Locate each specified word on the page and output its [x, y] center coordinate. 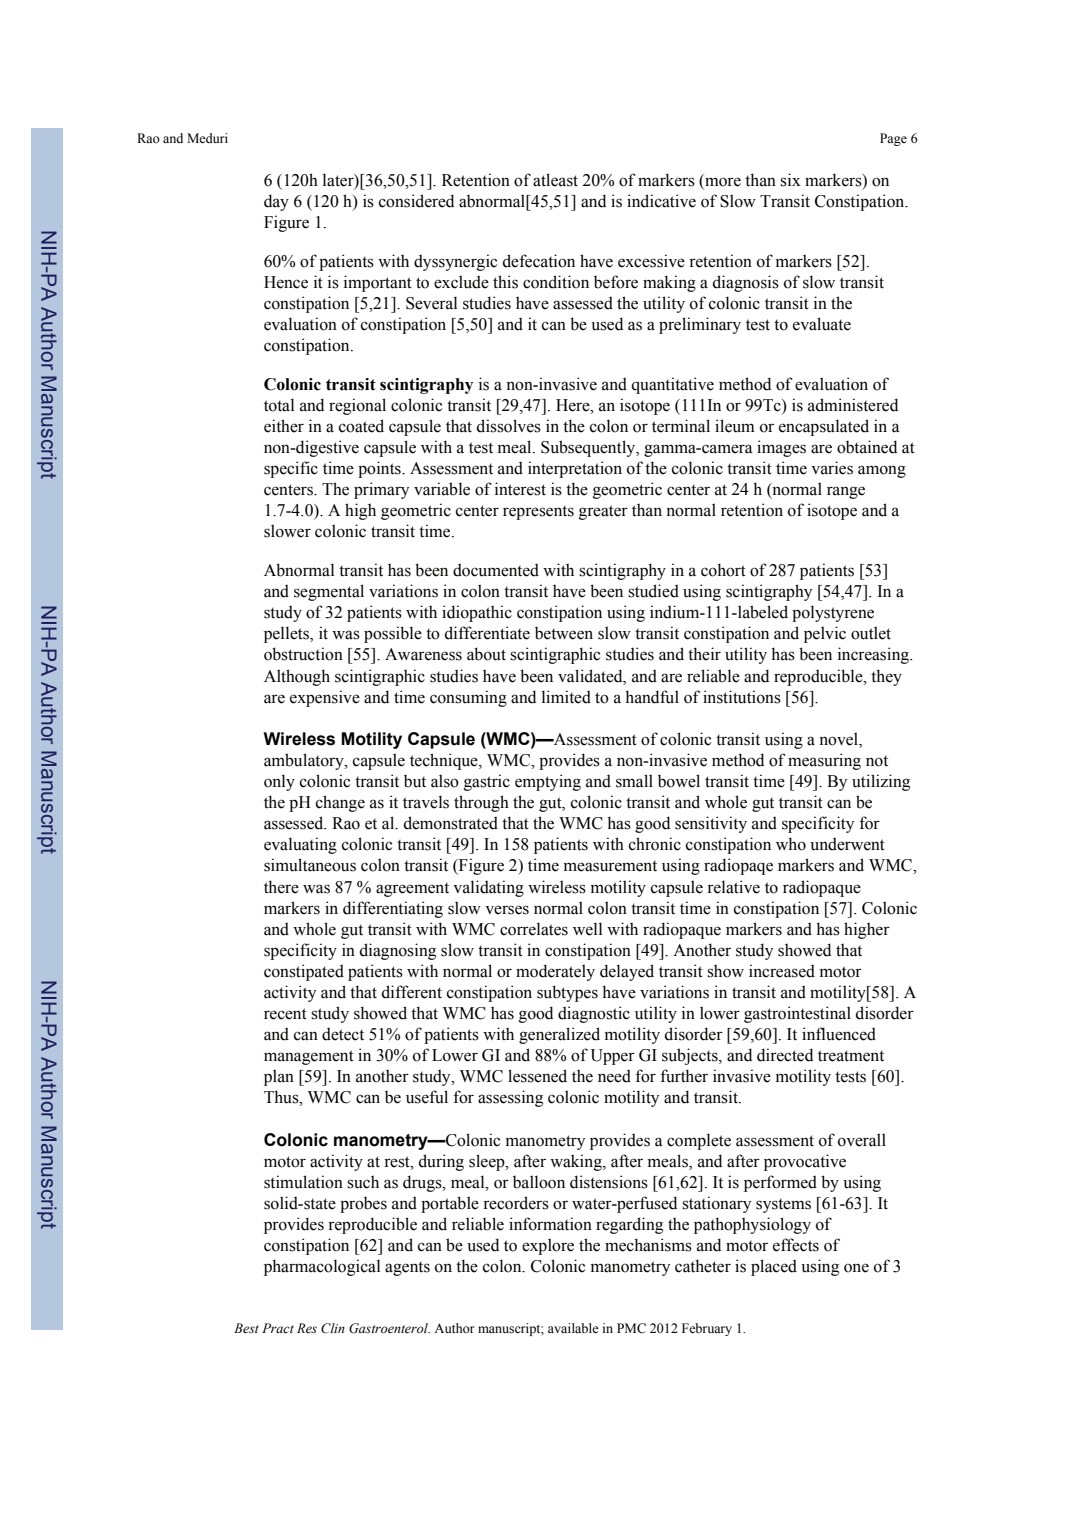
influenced [839, 1034]
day [276, 202]
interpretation [575, 469]
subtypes [567, 993]
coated [361, 426]
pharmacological [322, 1267]
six [790, 180]
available [573, 1328]
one [856, 1268]
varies [832, 468]
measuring [824, 761]
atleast [555, 180]
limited [566, 697]
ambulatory [305, 761]
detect [343, 1034]
